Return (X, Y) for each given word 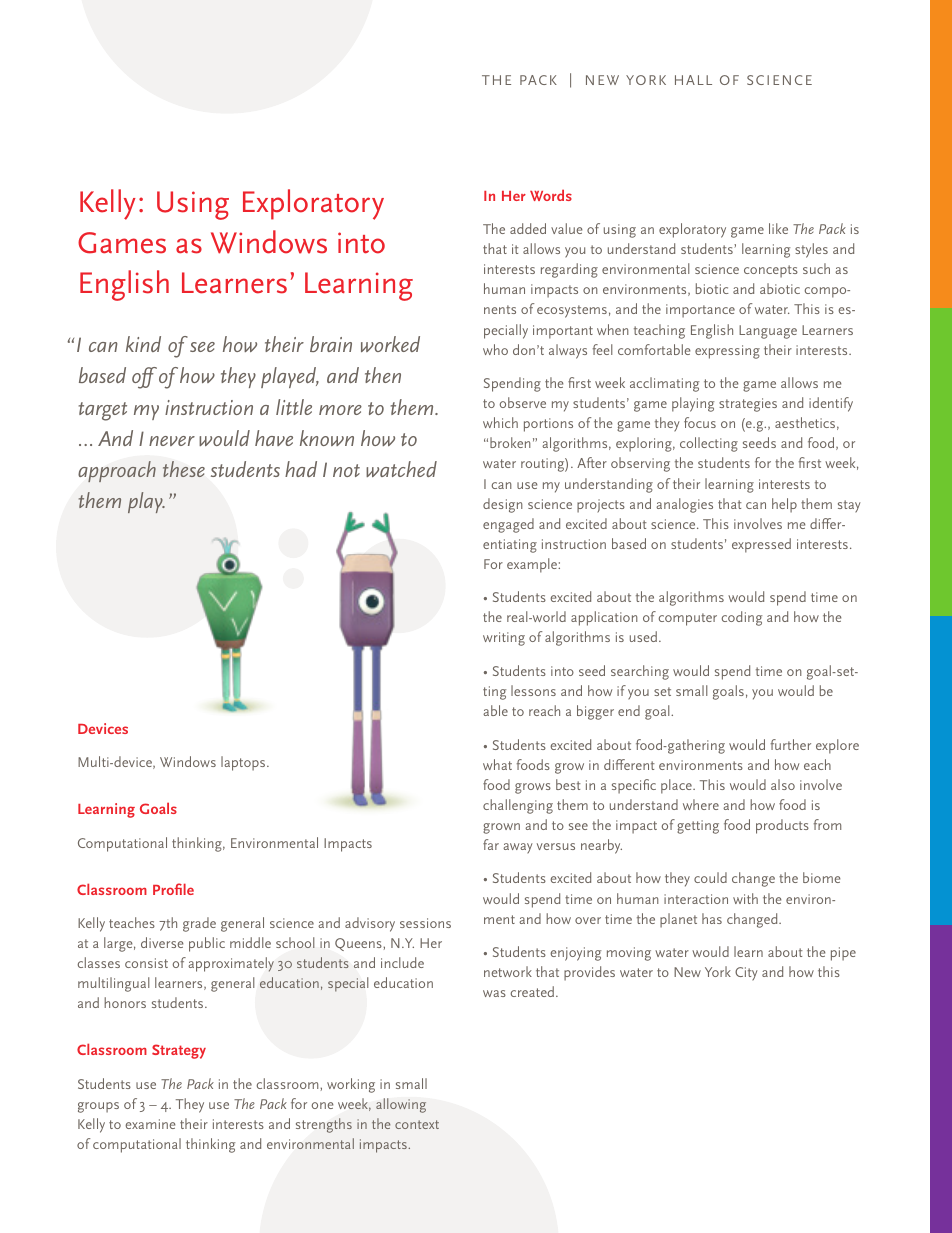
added (528, 228)
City (746, 974)
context (417, 1124)
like (778, 228)
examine (150, 1124)
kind (143, 344)
